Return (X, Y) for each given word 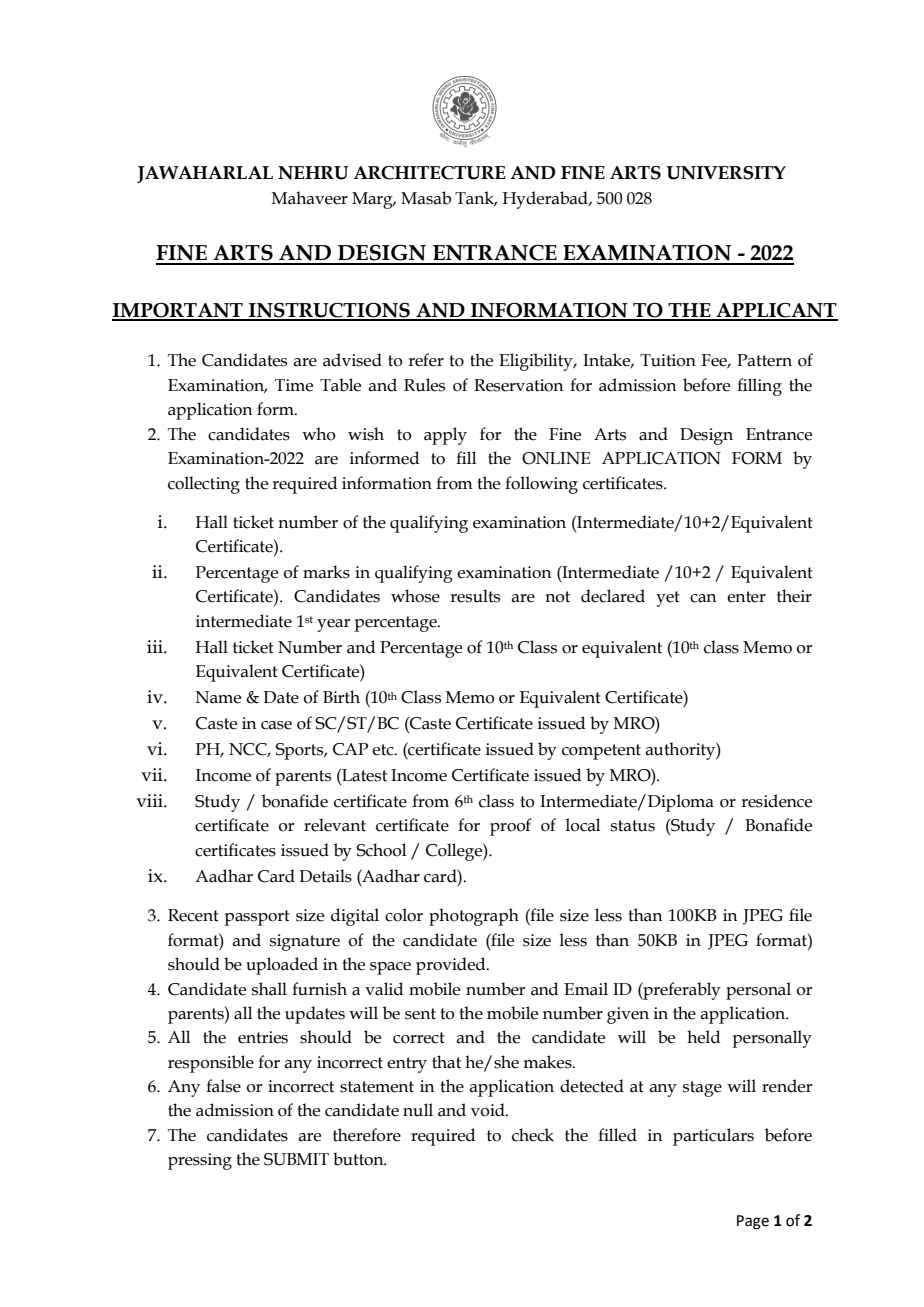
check (533, 1135)
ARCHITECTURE (429, 173)
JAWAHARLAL (205, 174)
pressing (200, 1161)
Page (753, 1222)
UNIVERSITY (726, 173)
